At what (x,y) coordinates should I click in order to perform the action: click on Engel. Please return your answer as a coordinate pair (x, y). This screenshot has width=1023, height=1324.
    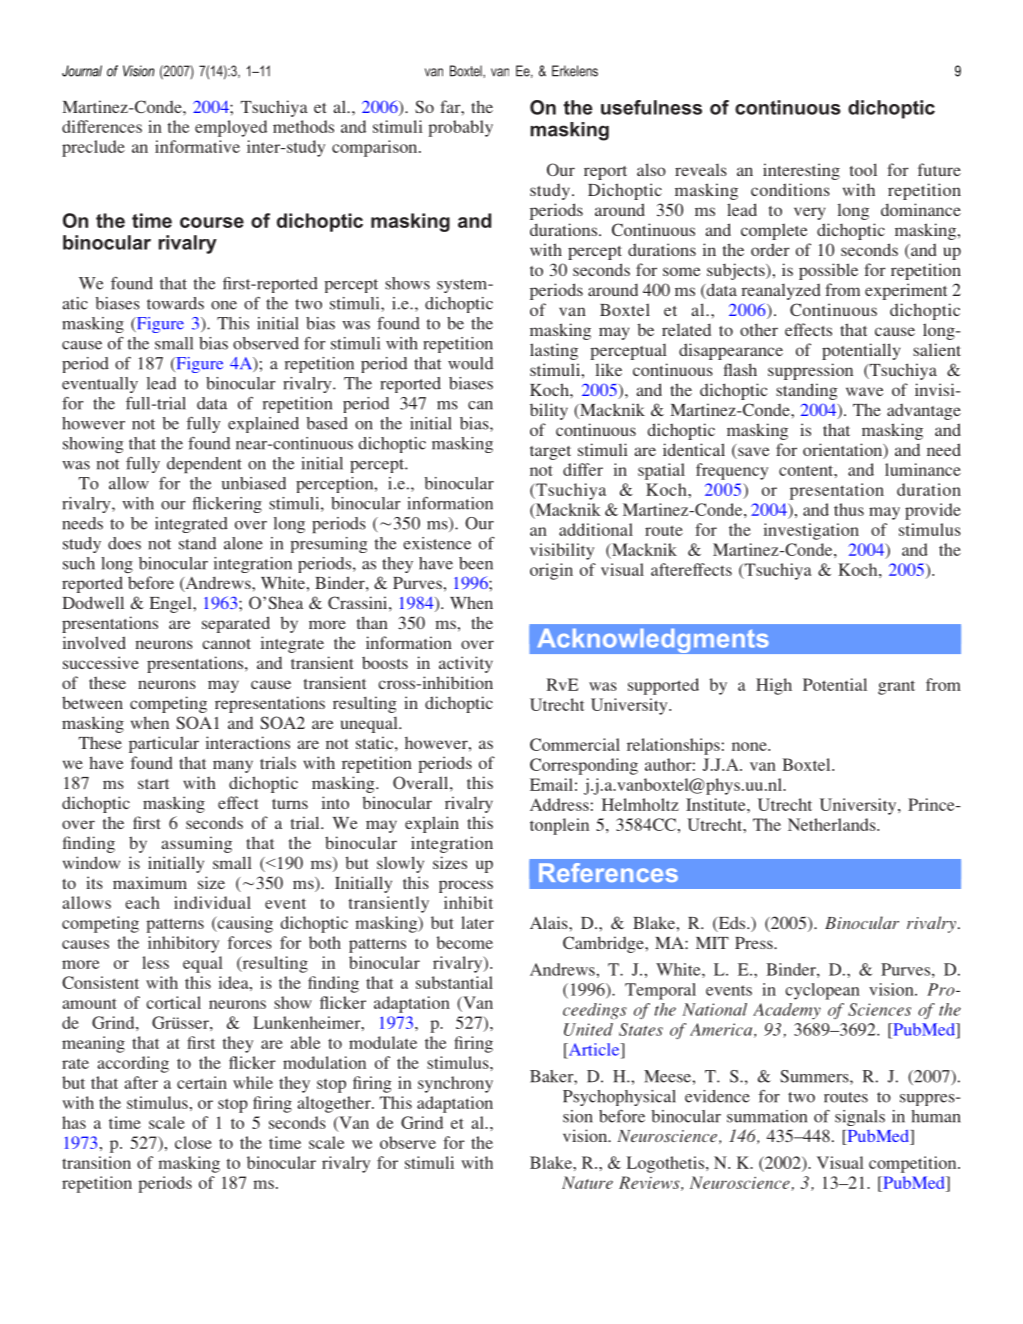
    Looking at the image, I should click on (172, 604).
